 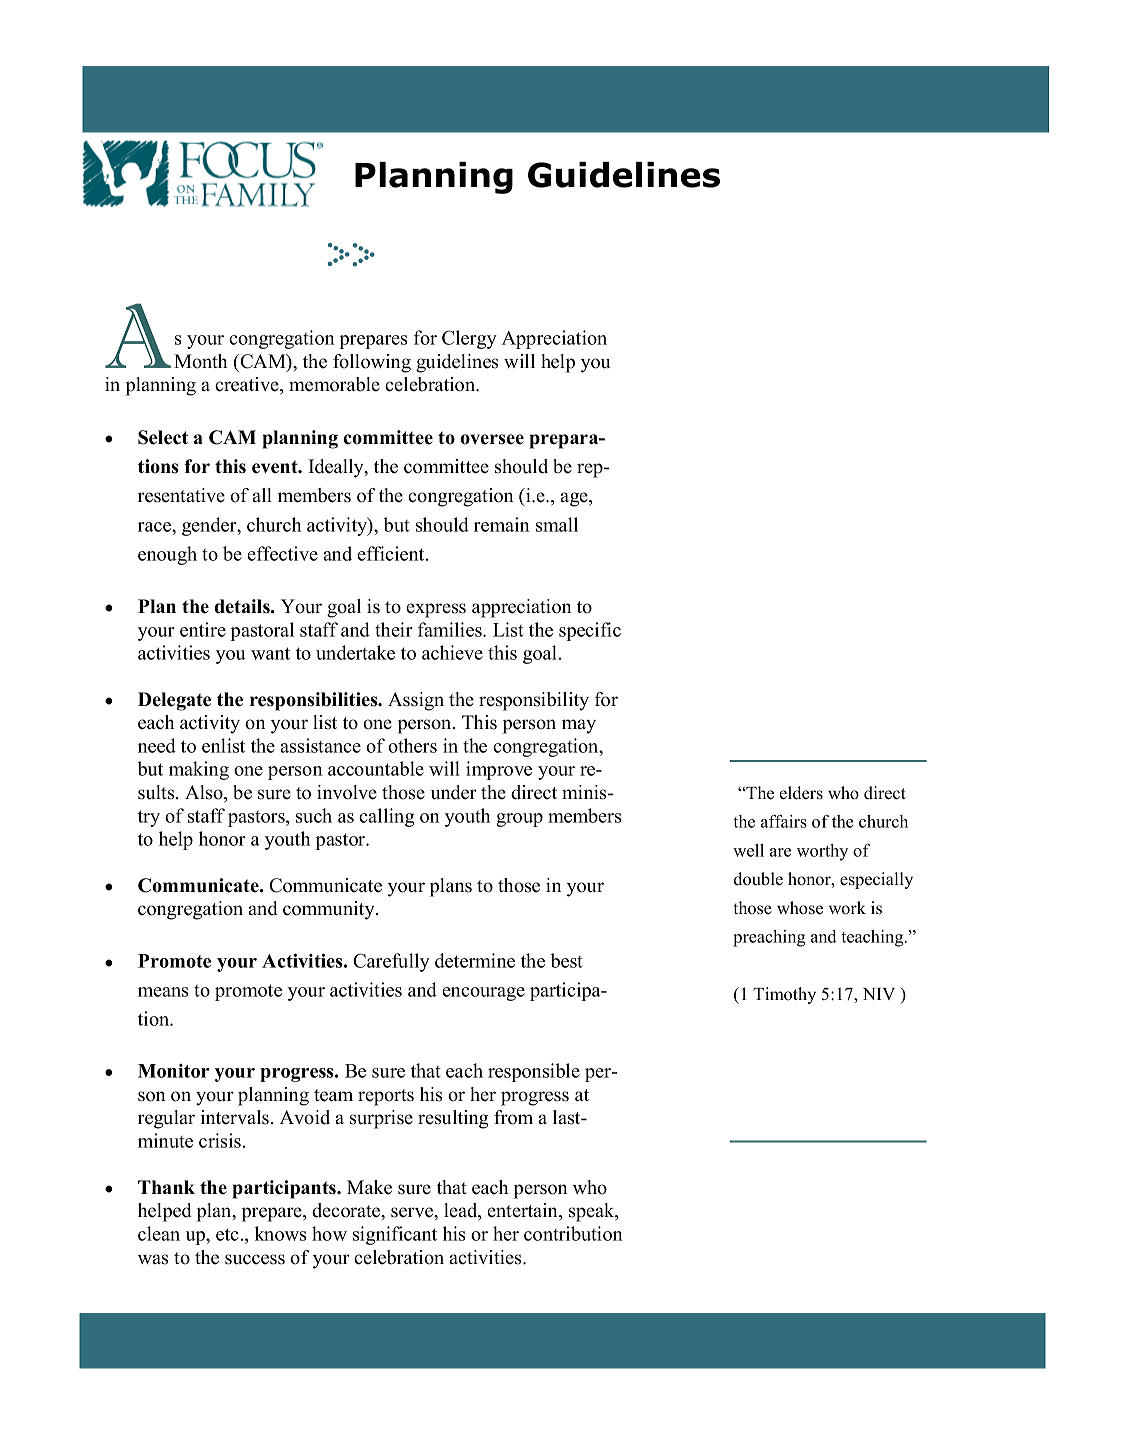 What do you see at coordinates (492, 439) in the screenshot?
I see `oversee` at bounding box center [492, 439].
